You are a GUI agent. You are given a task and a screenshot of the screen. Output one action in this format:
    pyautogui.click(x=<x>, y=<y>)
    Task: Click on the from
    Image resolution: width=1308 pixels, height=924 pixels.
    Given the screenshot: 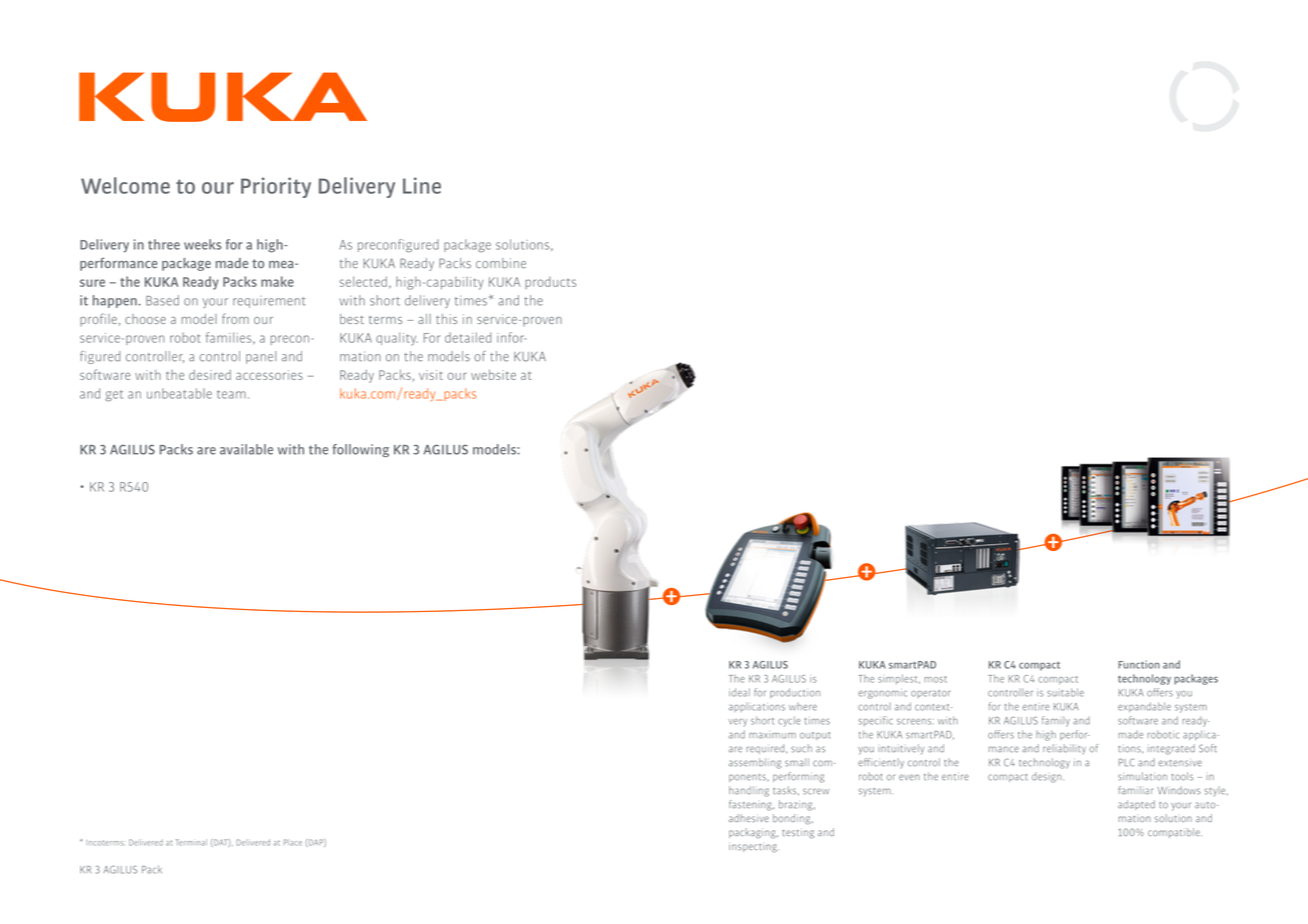 What is the action you would take?
    pyautogui.click(x=235, y=318)
